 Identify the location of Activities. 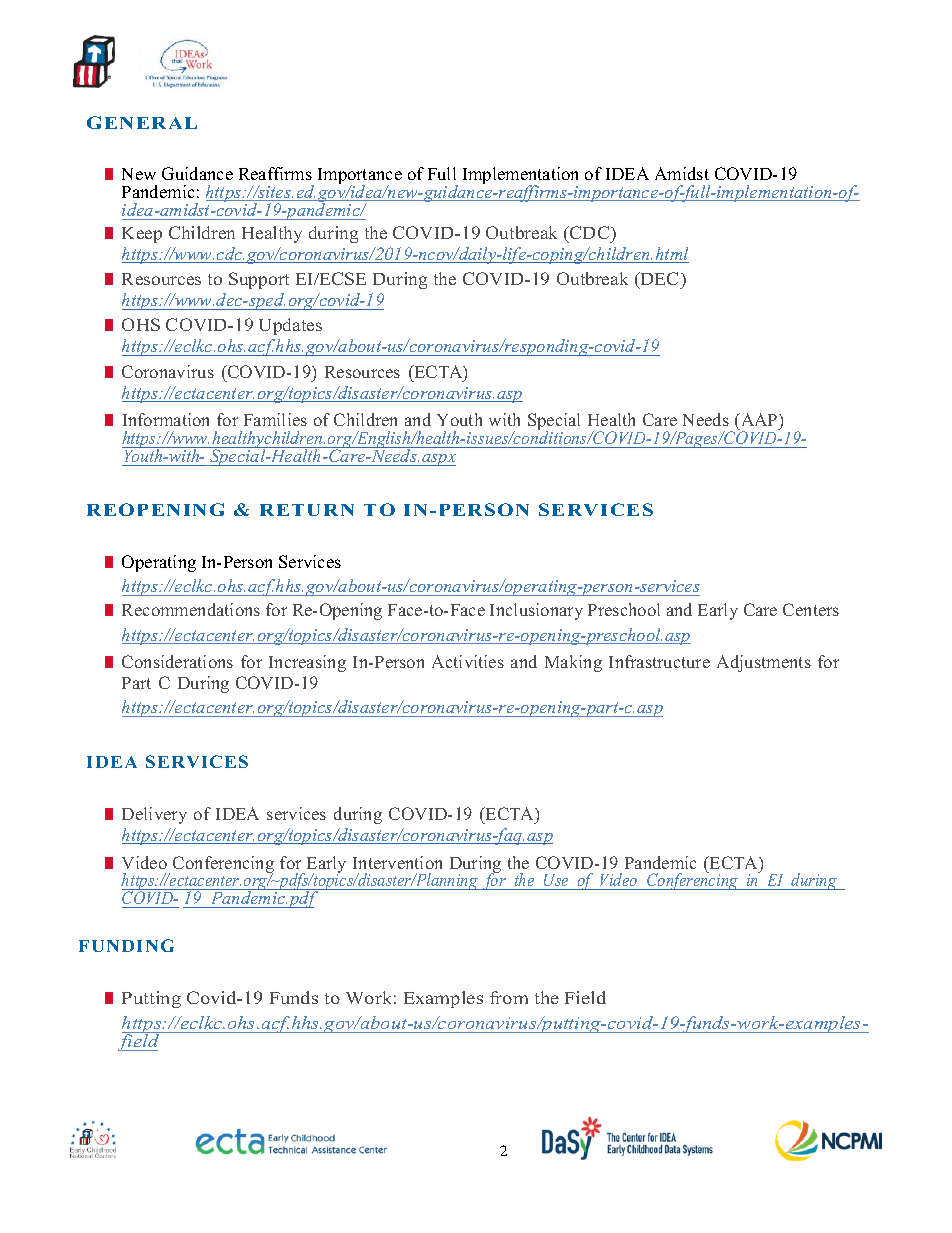
(468, 661).
